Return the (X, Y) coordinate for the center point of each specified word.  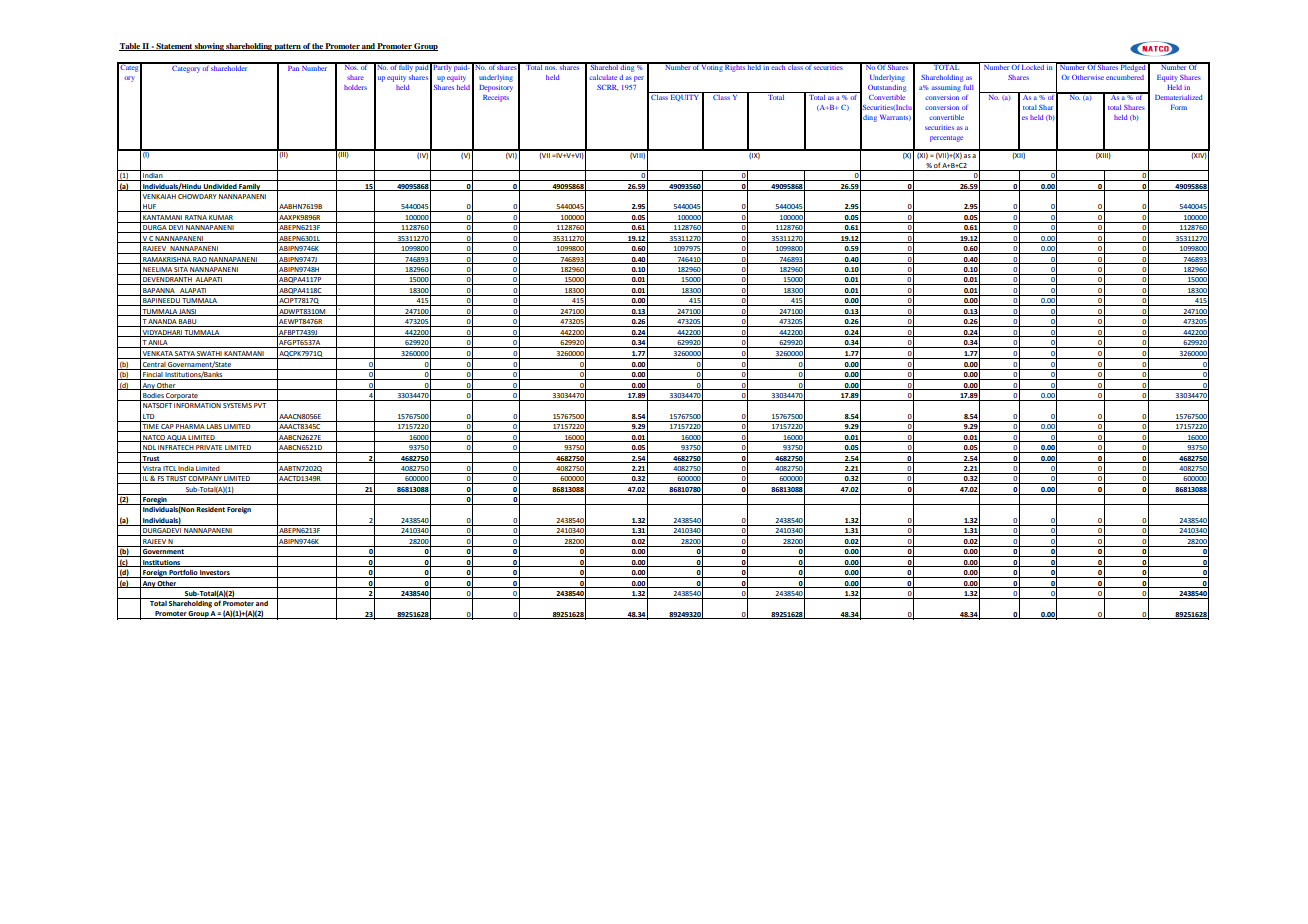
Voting (712, 67)
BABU (188, 323)
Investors (215, 574)
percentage (946, 139)
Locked (1033, 67)
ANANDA (162, 323)
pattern (288, 47)
